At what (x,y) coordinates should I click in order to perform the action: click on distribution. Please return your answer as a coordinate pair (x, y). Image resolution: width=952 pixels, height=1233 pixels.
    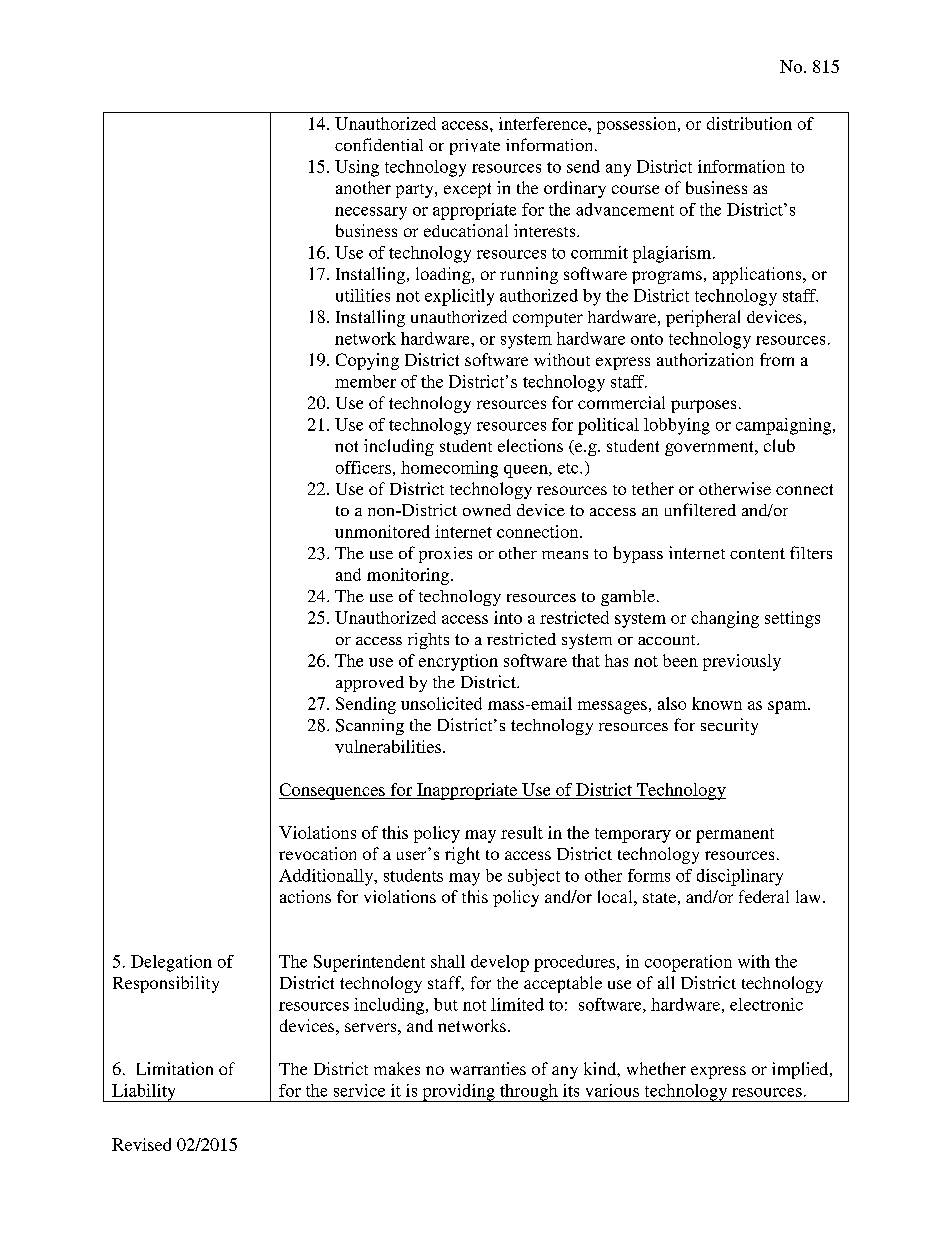
    Looking at the image, I should click on (749, 123).
